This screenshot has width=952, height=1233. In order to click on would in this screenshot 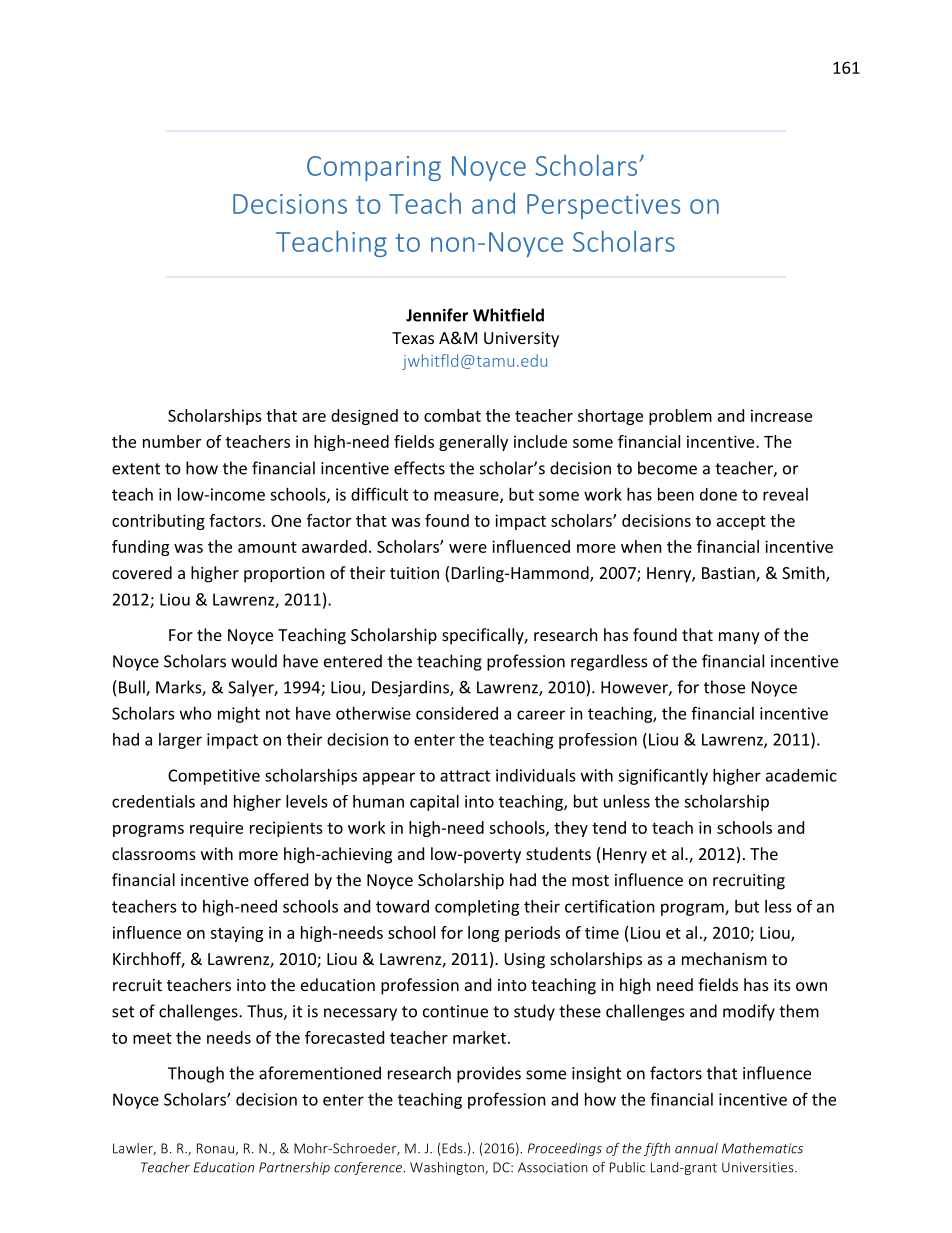, I will do `click(254, 661)`.
